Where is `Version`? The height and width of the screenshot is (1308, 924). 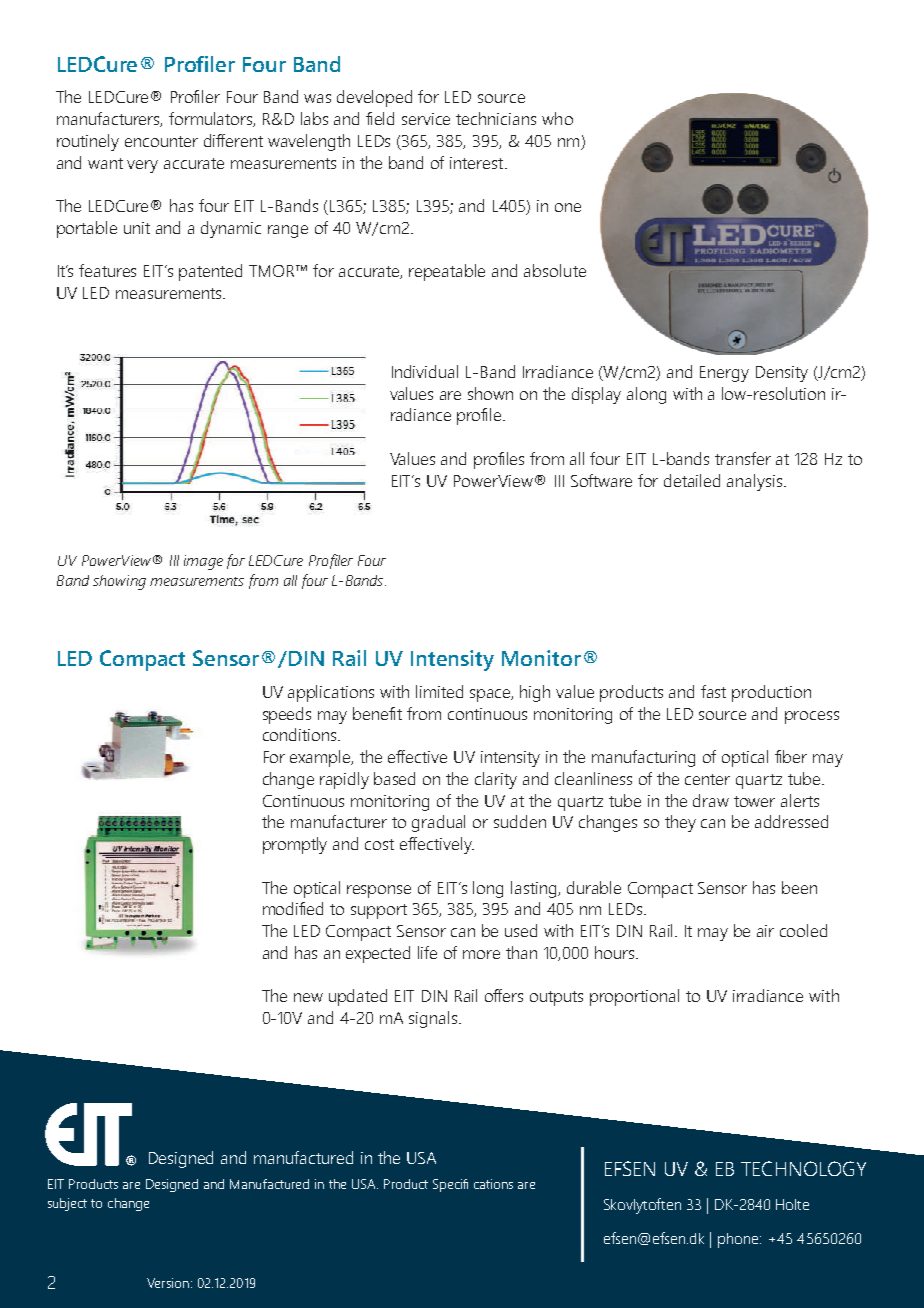
Version is located at coordinates (168, 1283).
